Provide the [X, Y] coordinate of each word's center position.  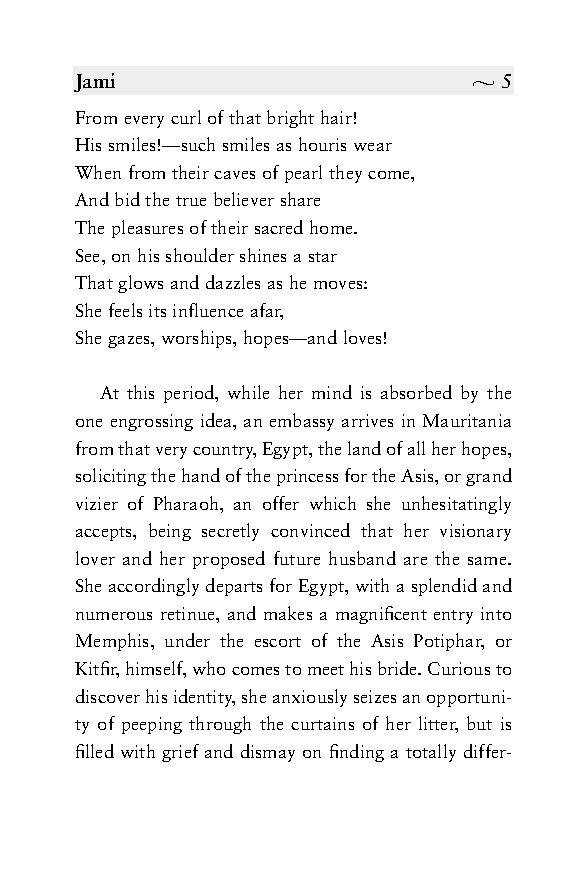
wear [373, 147]
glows [140, 284]
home [332, 227]
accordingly [154, 587]
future [297, 558]
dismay [268, 753]
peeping [152, 725]
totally [431, 753]
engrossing [152, 422]
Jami [94, 82]
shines [263, 255]
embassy [302, 422]
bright [290, 119]
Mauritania [467, 420]
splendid [444, 587]
